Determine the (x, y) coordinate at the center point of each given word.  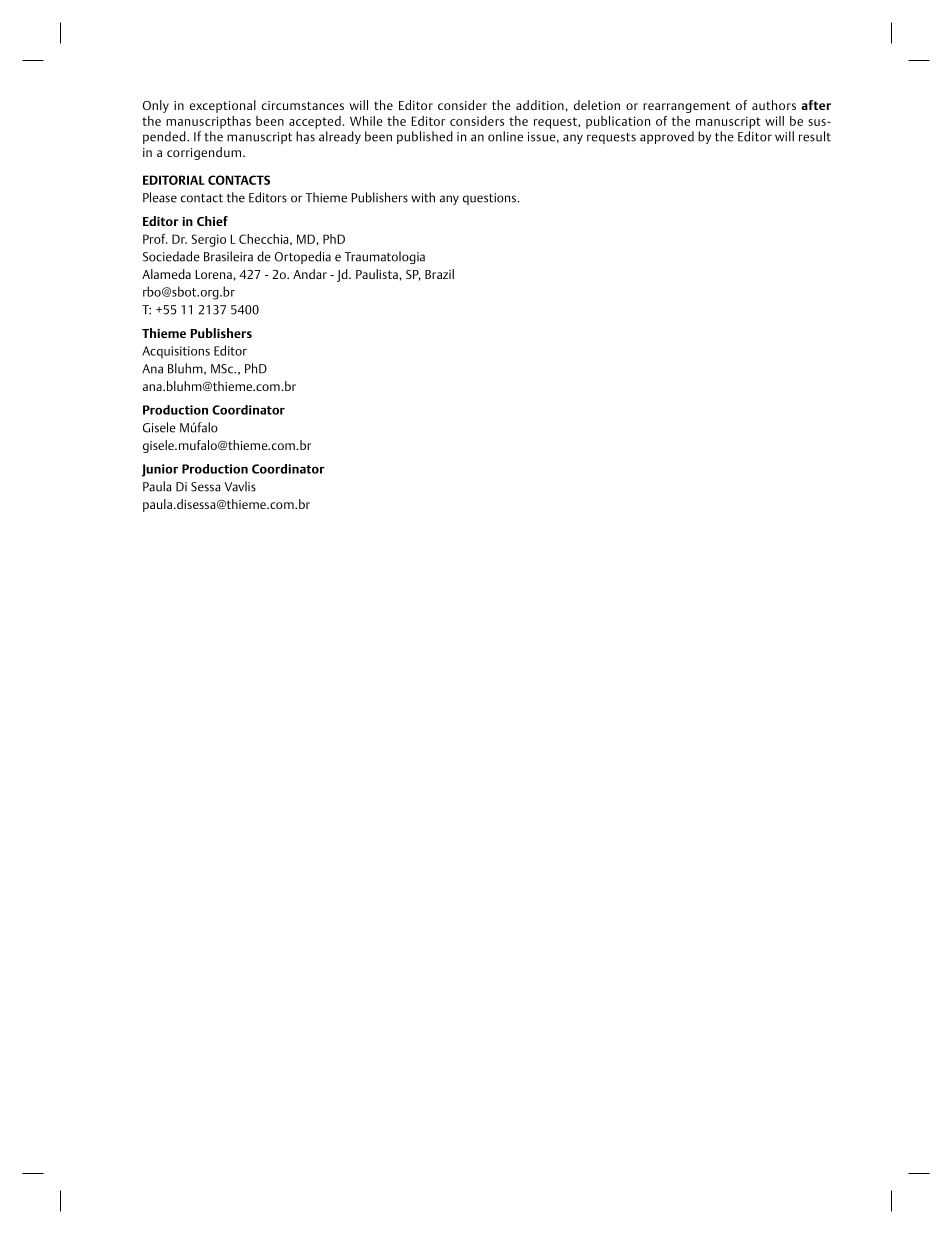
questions (491, 199)
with (423, 197)
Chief (212, 221)
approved (667, 137)
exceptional (223, 106)
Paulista (378, 274)
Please (160, 197)
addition (541, 105)
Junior (160, 470)
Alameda (166, 274)
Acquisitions (176, 352)
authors (774, 105)
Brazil (439, 274)
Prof (155, 239)
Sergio (209, 240)
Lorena (214, 274)
